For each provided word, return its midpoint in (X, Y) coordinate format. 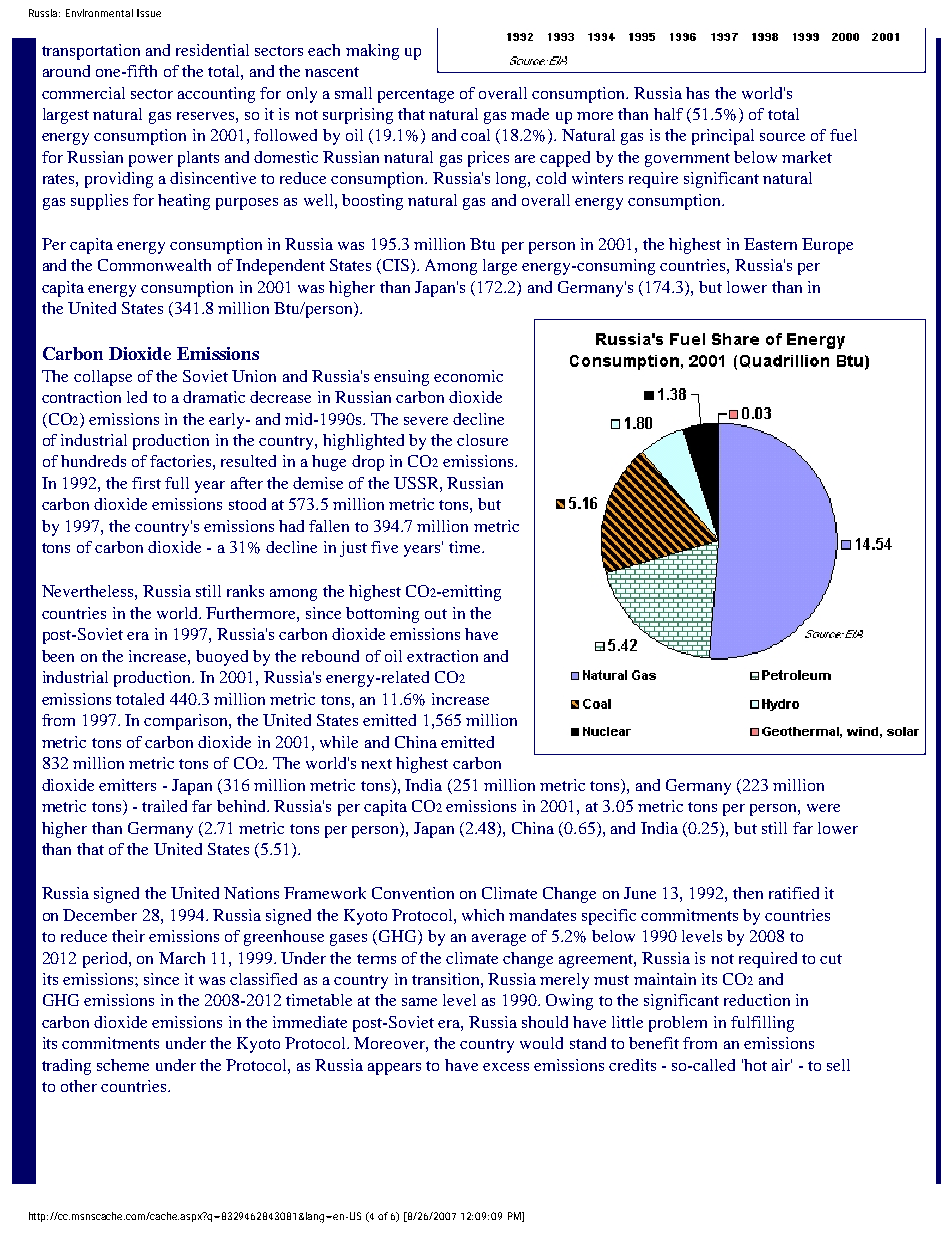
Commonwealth (154, 265)
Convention (413, 893)
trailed (164, 806)
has (697, 93)
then (748, 893)
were (823, 808)
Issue (149, 13)
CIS (394, 266)
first (146, 483)
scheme (123, 1065)
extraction (442, 656)
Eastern (770, 244)
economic (468, 376)
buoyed (222, 658)
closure (482, 440)
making (372, 52)
